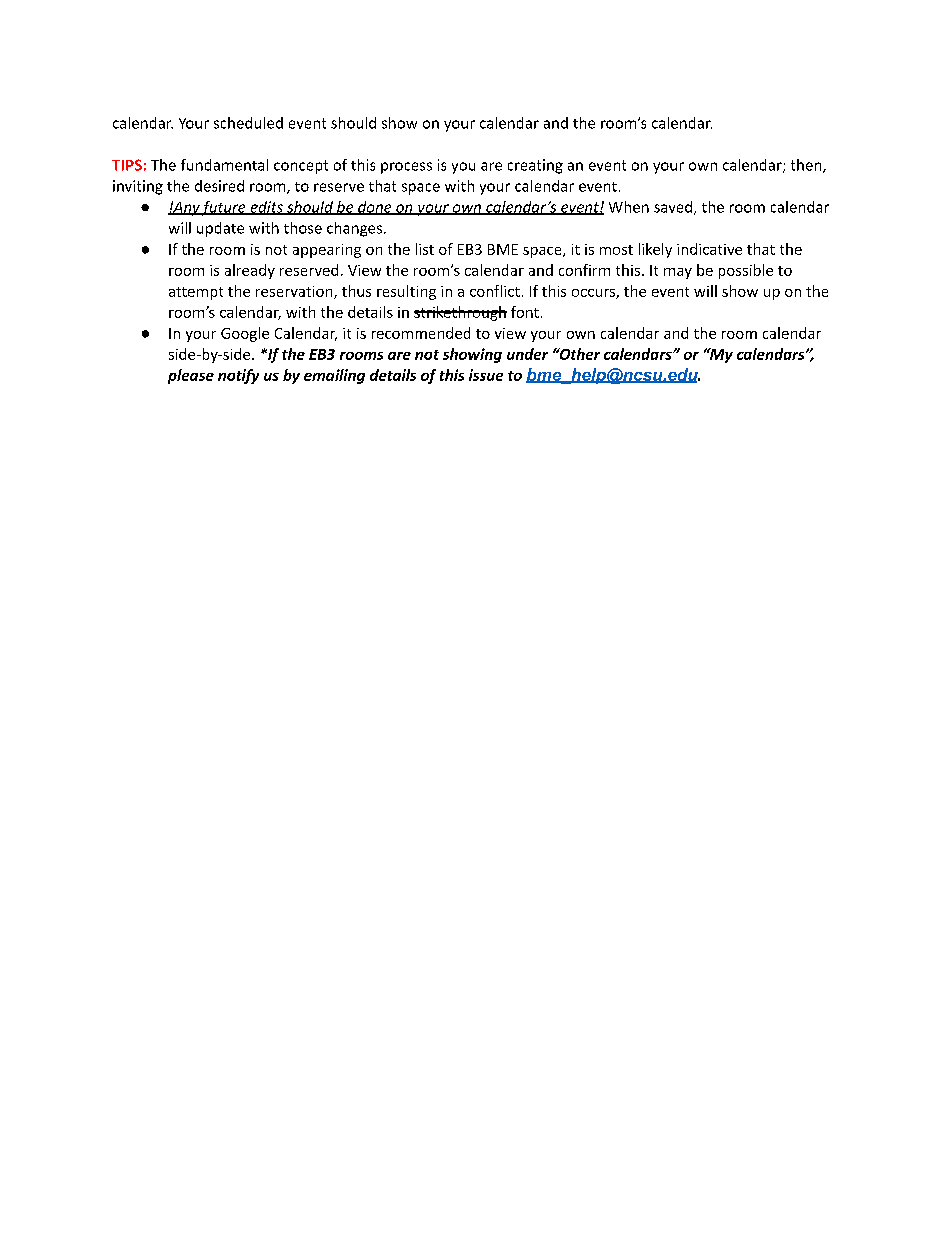 The height and width of the screenshot is (1233, 952). What do you see at coordinates (196, 293) in the screenshot?
I see `attempt` at bounding box center [196, 293].
